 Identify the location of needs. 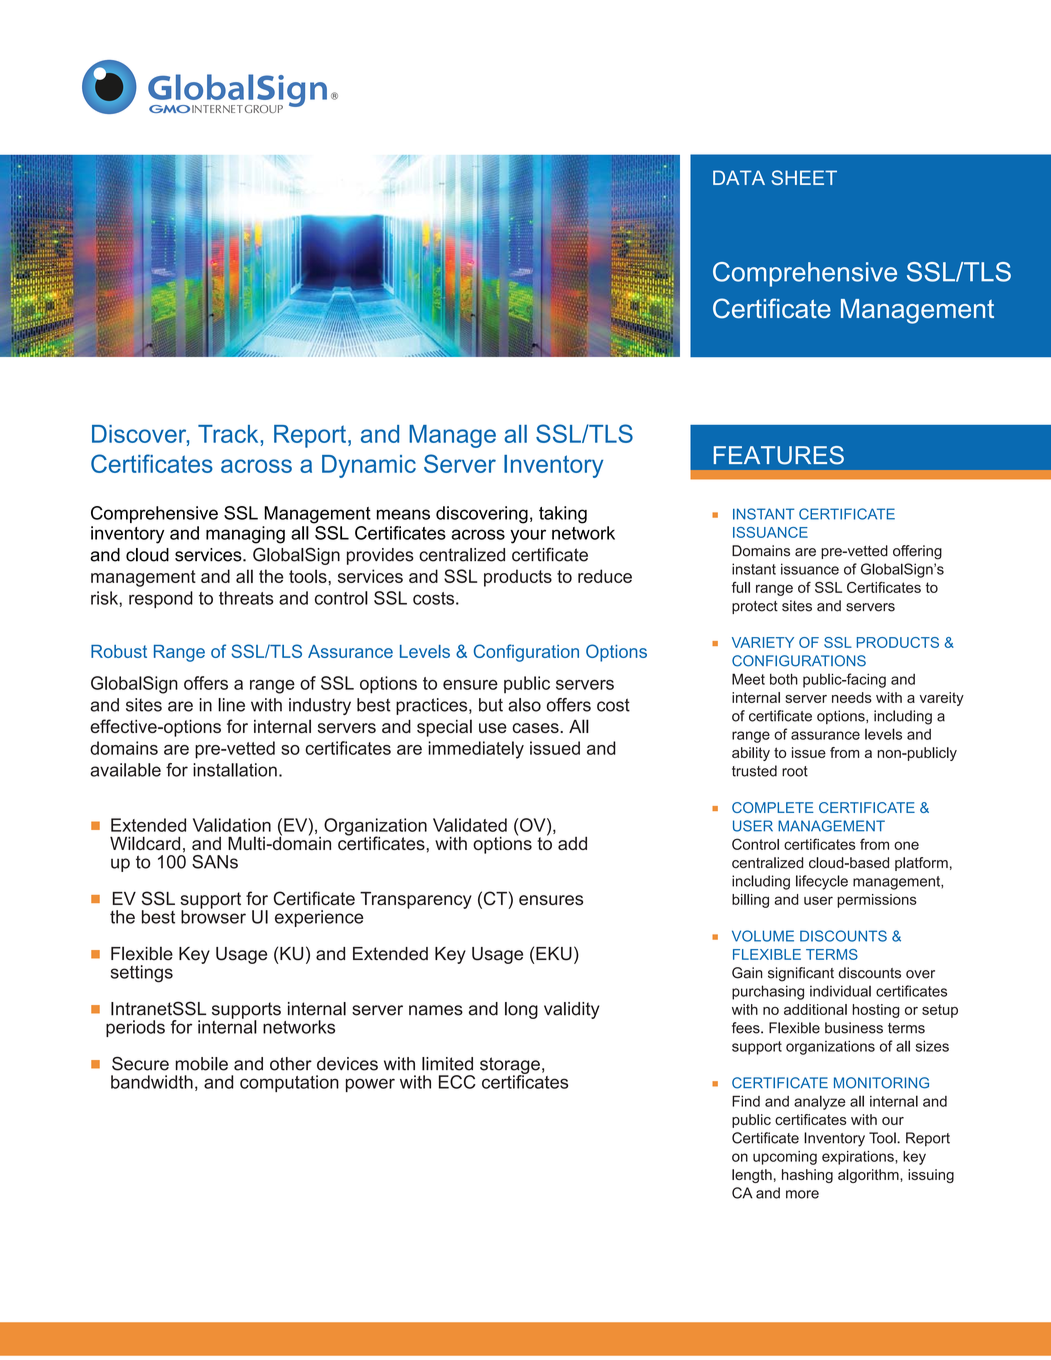
(852, 697).
